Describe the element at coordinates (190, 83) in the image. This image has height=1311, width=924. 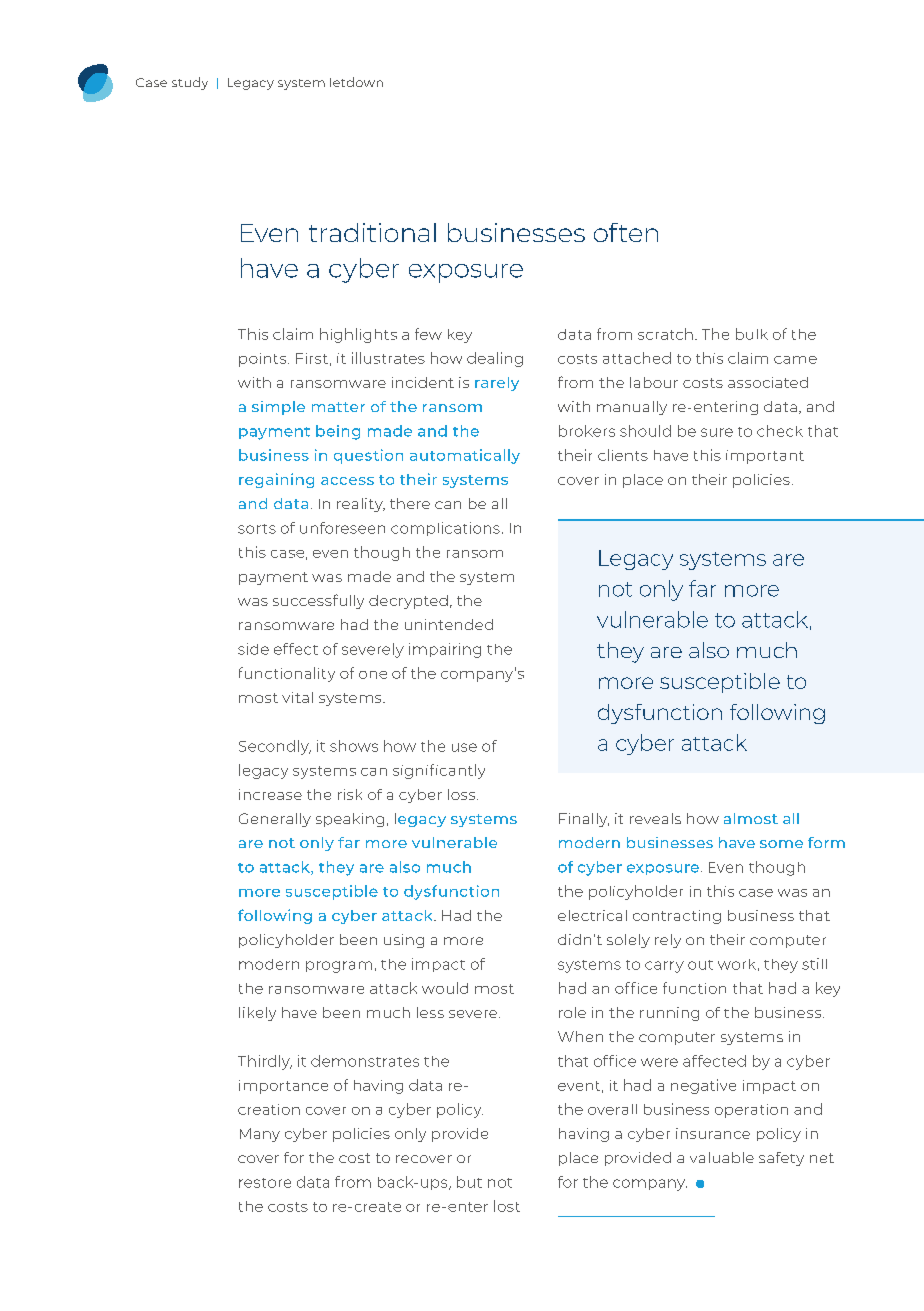
I see `study` at that location.
